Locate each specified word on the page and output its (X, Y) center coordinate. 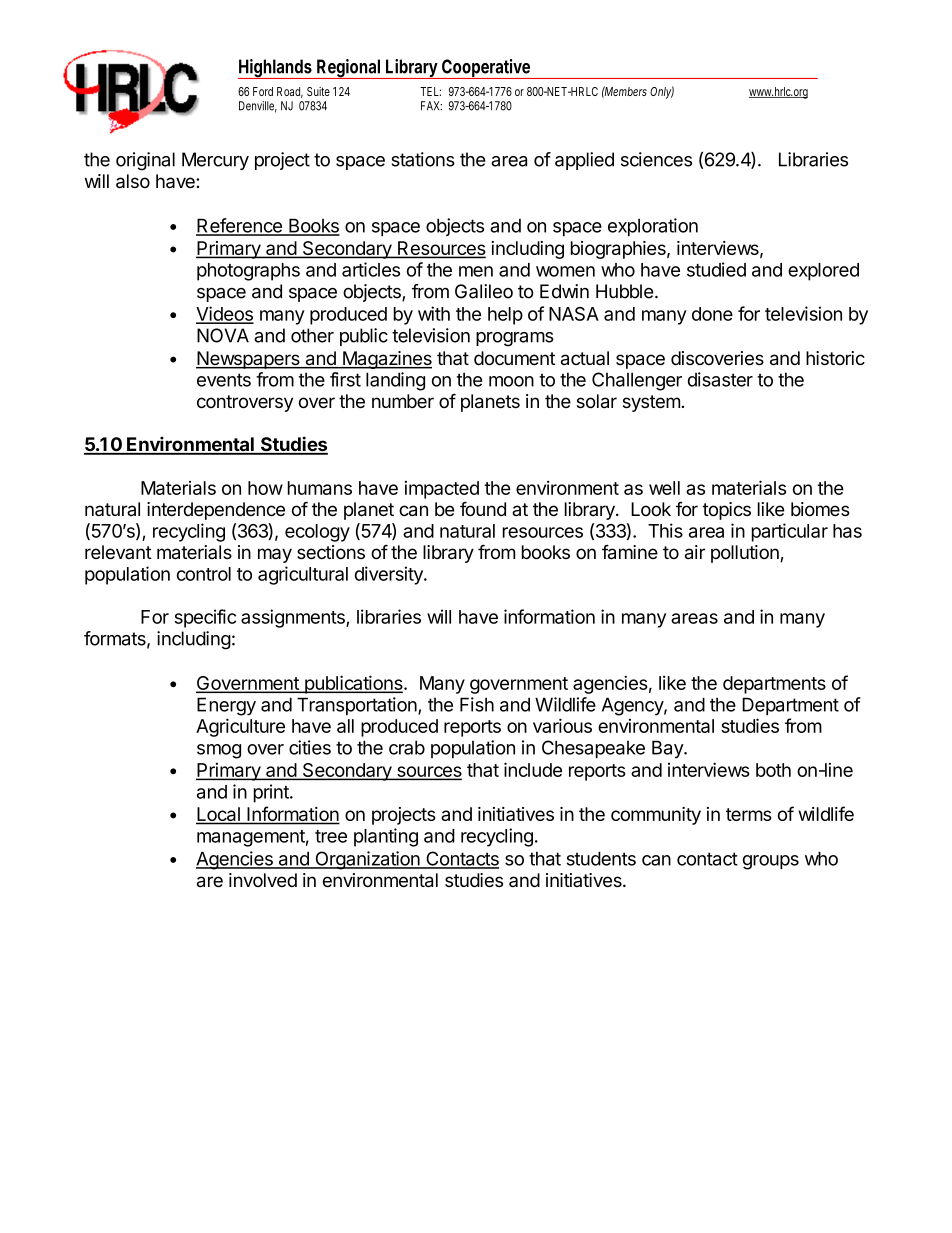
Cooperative (485, 69)
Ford (263, 91)
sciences (656, 159)
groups (771, 862)
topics (726, 511)
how (265, 488)
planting (386, 837)
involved (263, 880)
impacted (442, 490)
